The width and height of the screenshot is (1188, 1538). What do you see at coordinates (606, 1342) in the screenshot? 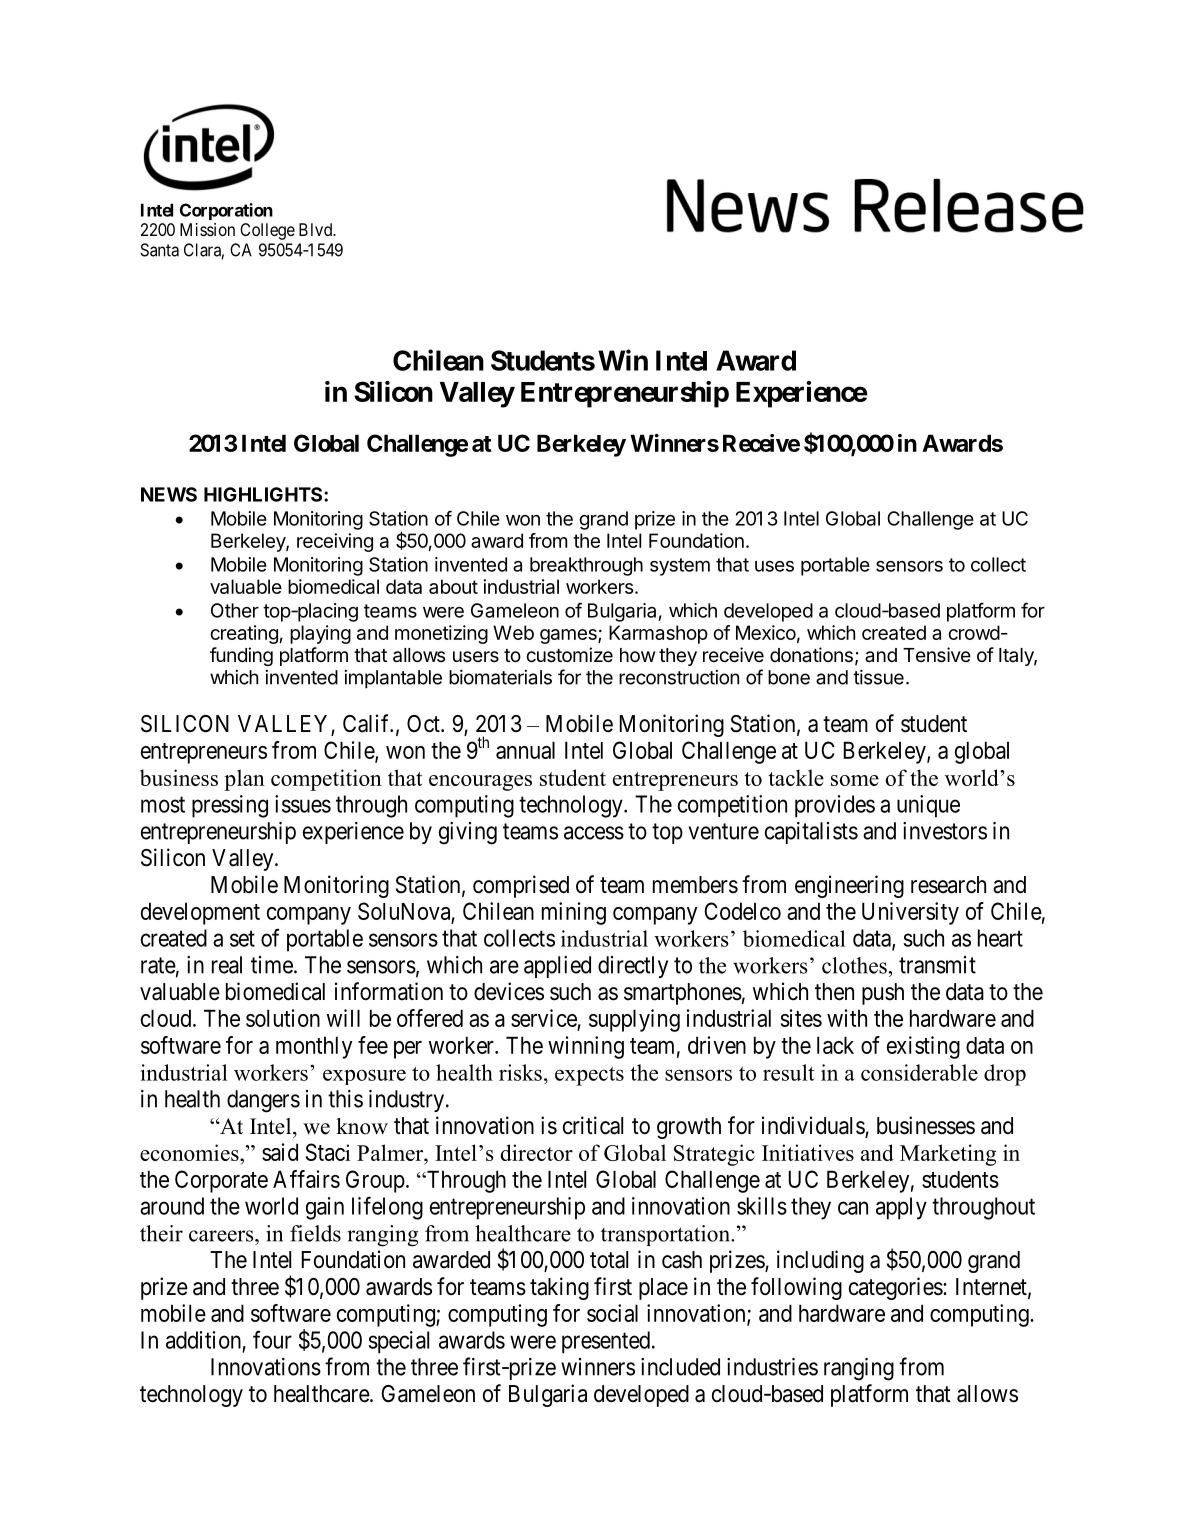
I see `presented` at bounding box center [606, 1342].
